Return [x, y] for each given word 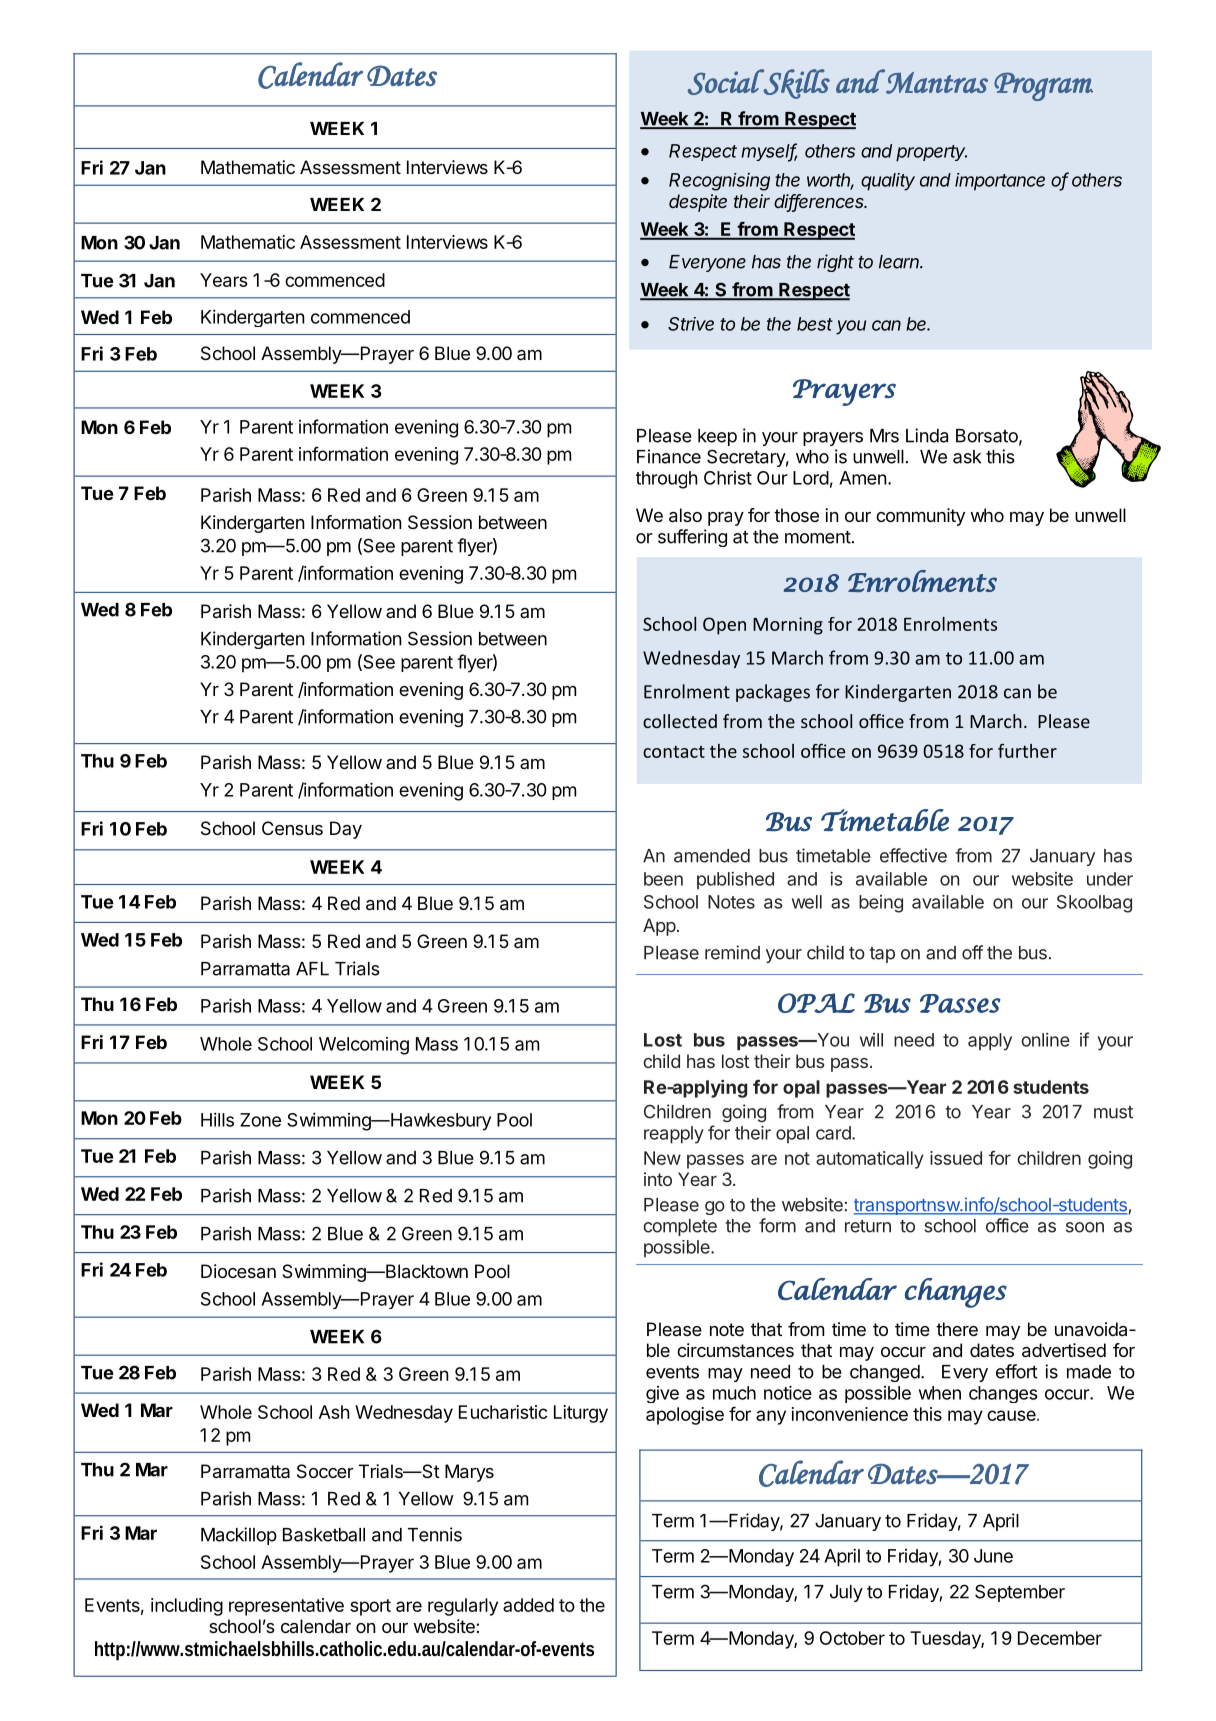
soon [1085, 1227]
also [685, 515]
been [663, 879]
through [667, 480]
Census [292, 828]
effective [913, 855]
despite [698, 203]
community [920, 517]
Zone [260, 1120]
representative [286, 1607]
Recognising [719, 182]
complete [680, 1227]
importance [1000, 182]
